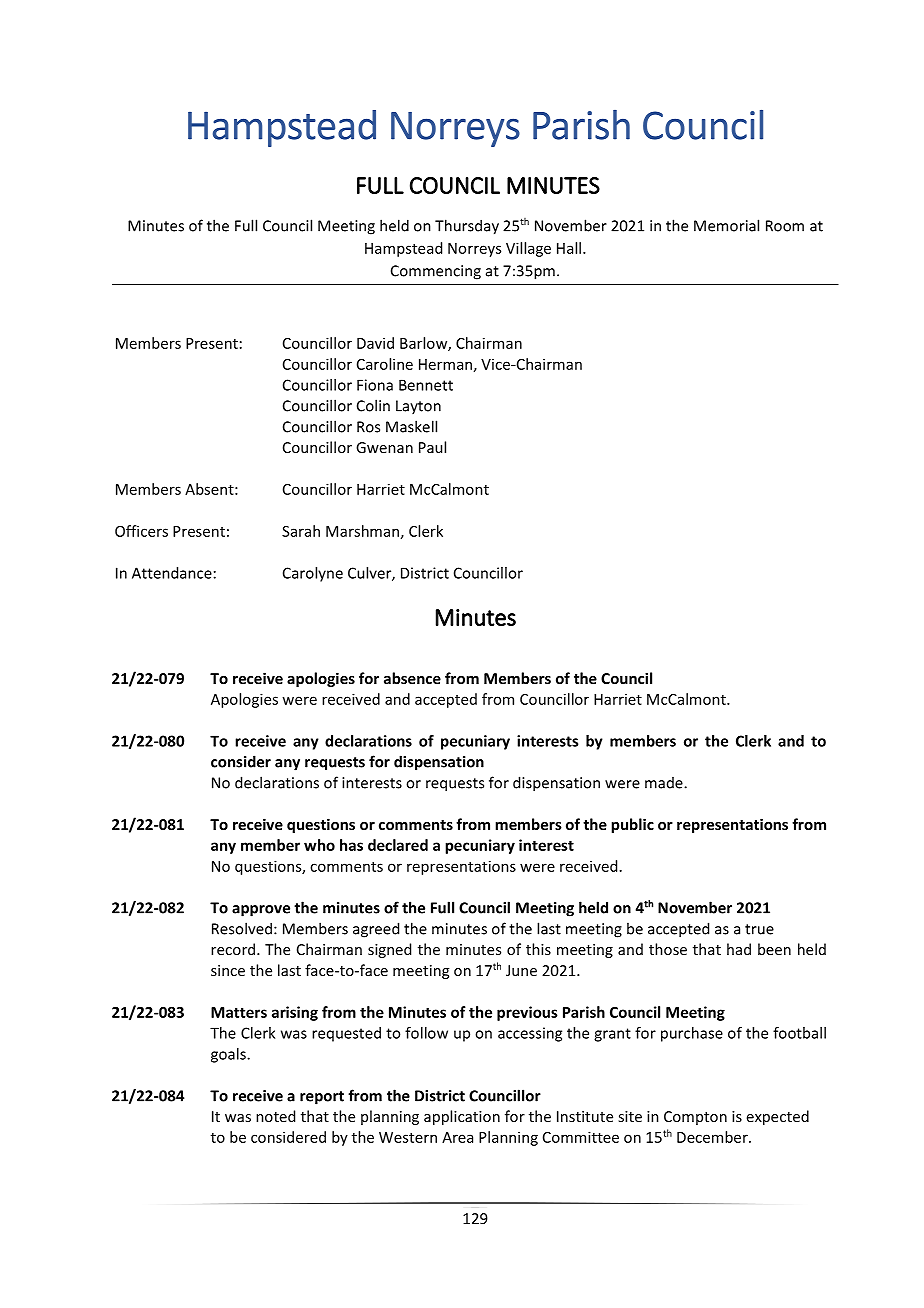  What do you see at coordinates (172, 573) in the image?
I see `Attendance` at bounding box center [172, 573].
